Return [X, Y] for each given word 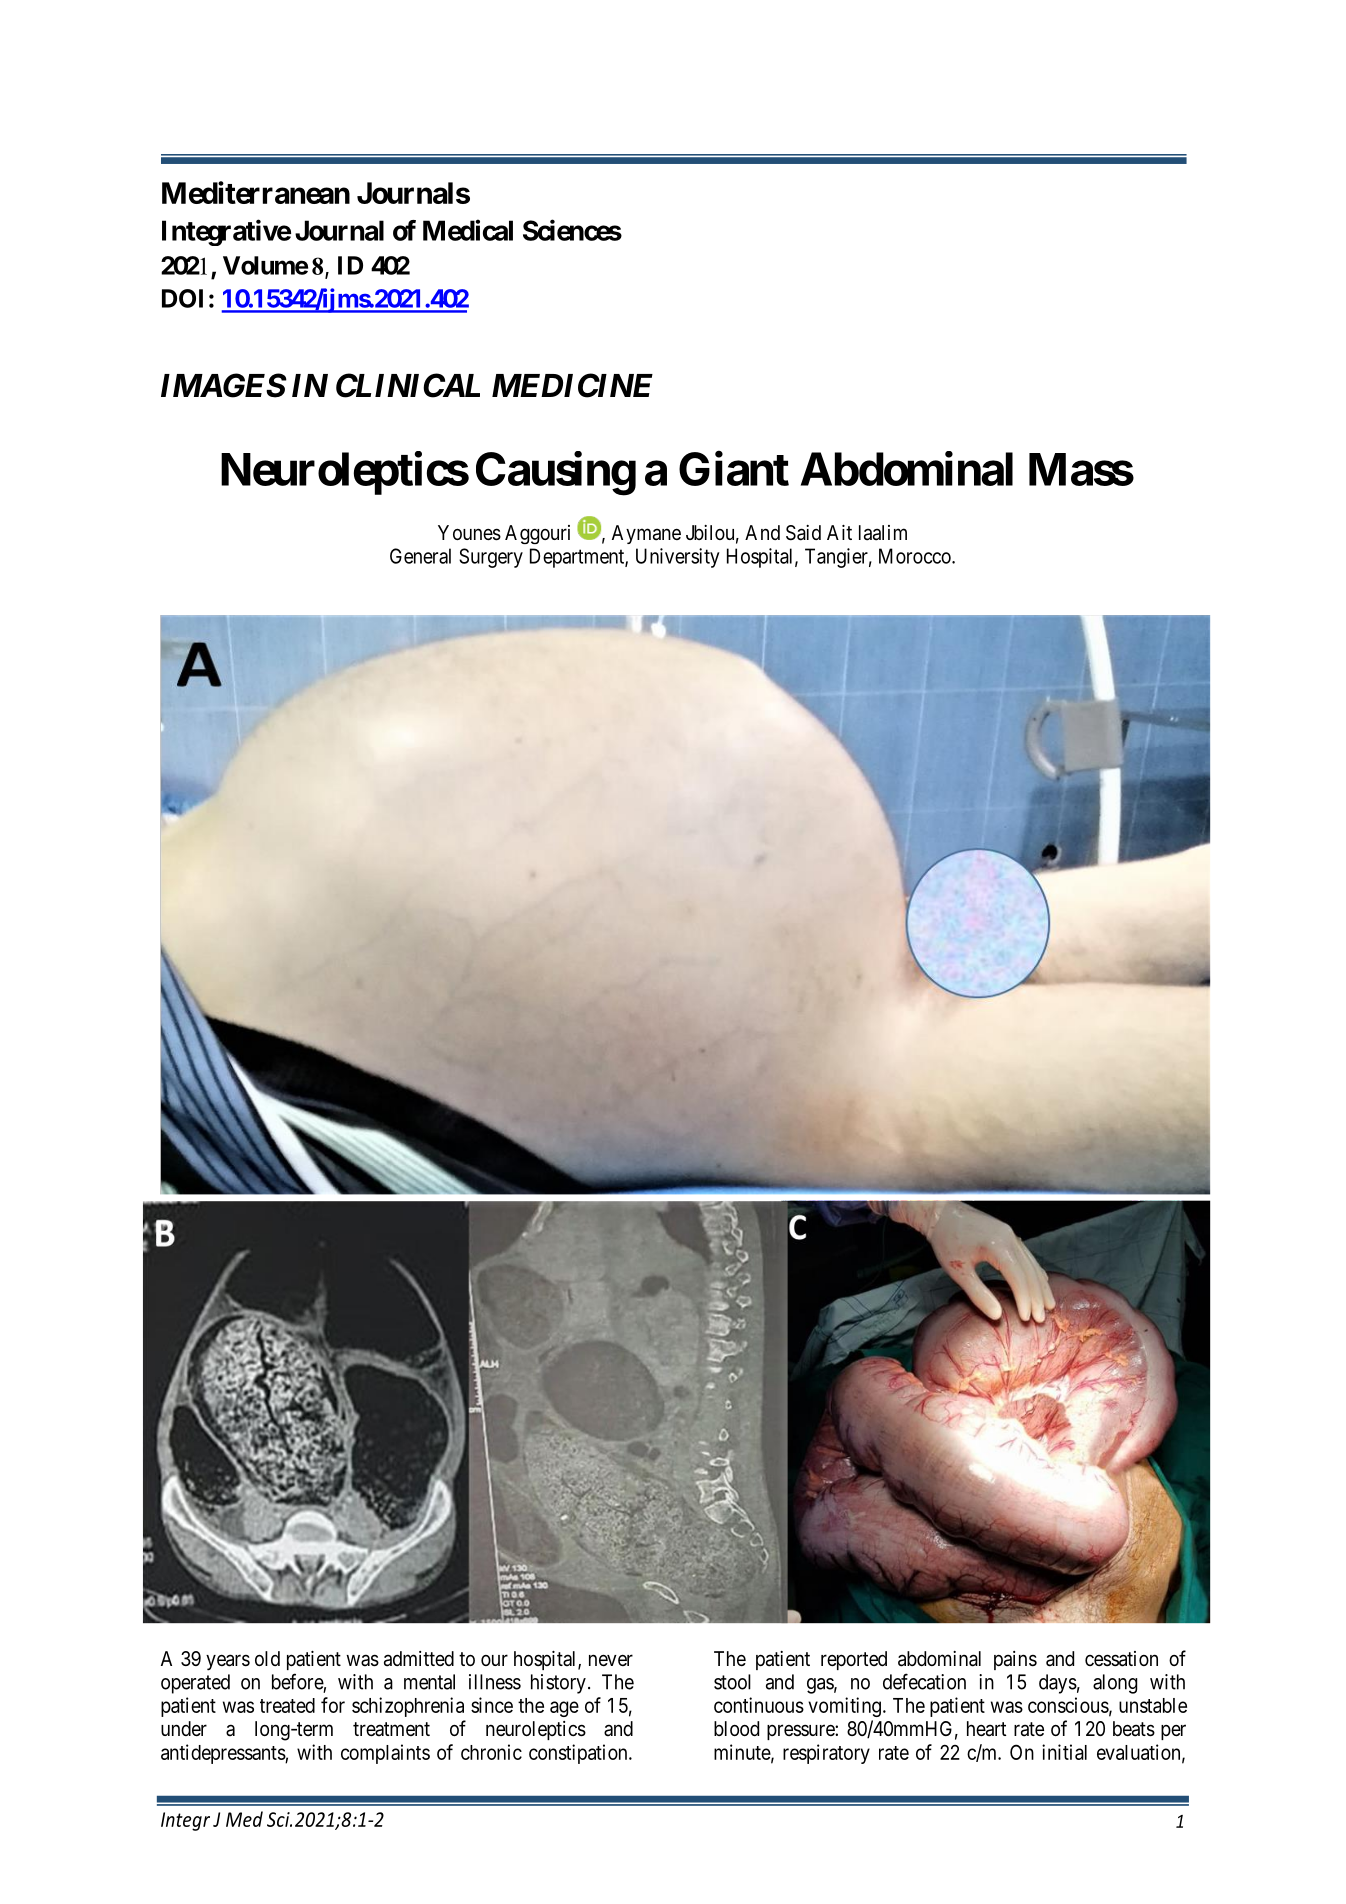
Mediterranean [256, 192]
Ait [839, 532]
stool [732, 1682]
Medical [468, 230]
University [678, 558]
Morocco [916, 556]
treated [287, 1705]
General [420, 556]
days [1058, 1684]
